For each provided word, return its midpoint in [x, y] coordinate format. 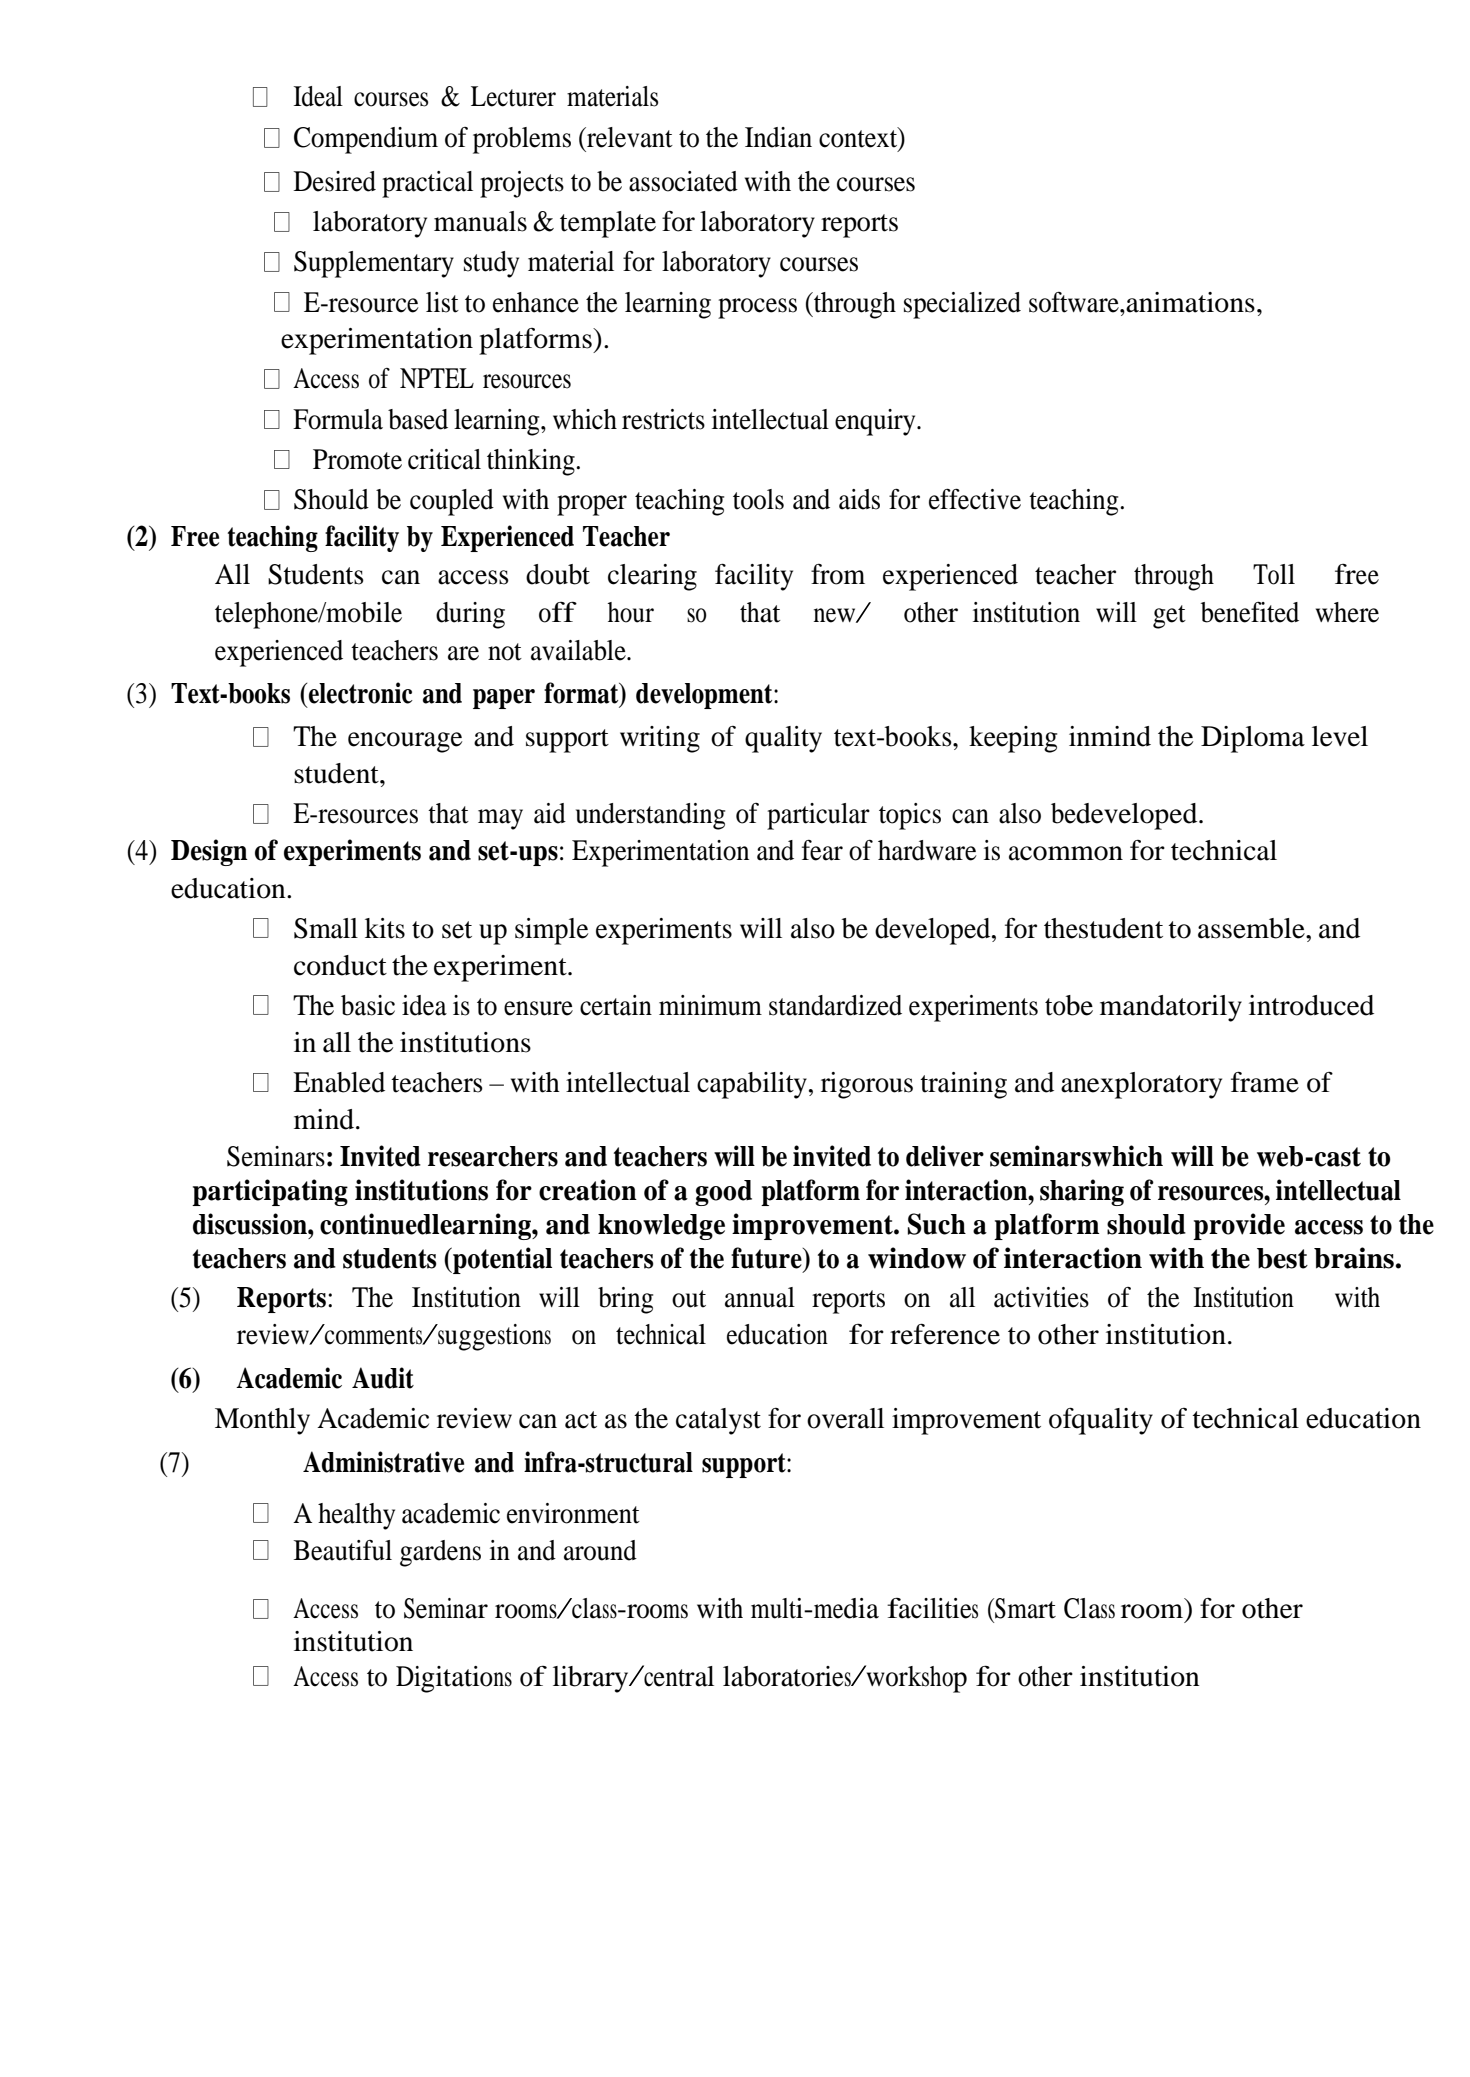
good [723, 1193]
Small [326, 928]
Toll [1274, 574]
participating [270, 1192]
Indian [778, 137]
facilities [932, 1608]
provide [1239, 1226]
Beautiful [343, 1550]
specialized [962, 305]
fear [822, 850]
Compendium [366, 140]
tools [758, 499]
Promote [357, 459]
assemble [1252, 928]
